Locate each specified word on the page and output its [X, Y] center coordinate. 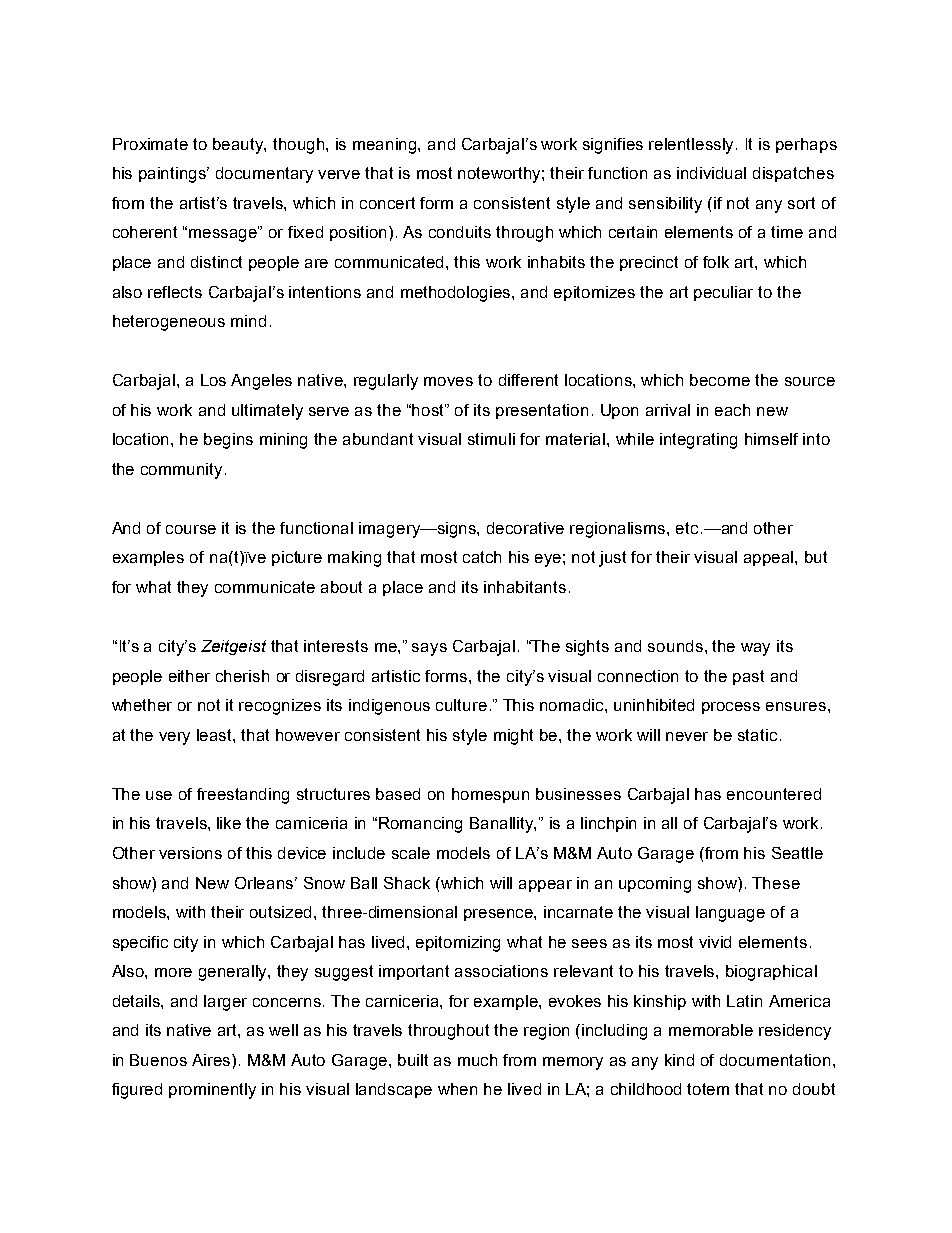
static [757, 735]
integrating [698, 441]
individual [711, 173]
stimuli [491, 439]
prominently [212, 1091]
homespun [490, 795]
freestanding [243, 796]
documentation [775, 1060]
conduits [460, 232]
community [181, 471]
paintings [174, 175]
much [477, 1060]
